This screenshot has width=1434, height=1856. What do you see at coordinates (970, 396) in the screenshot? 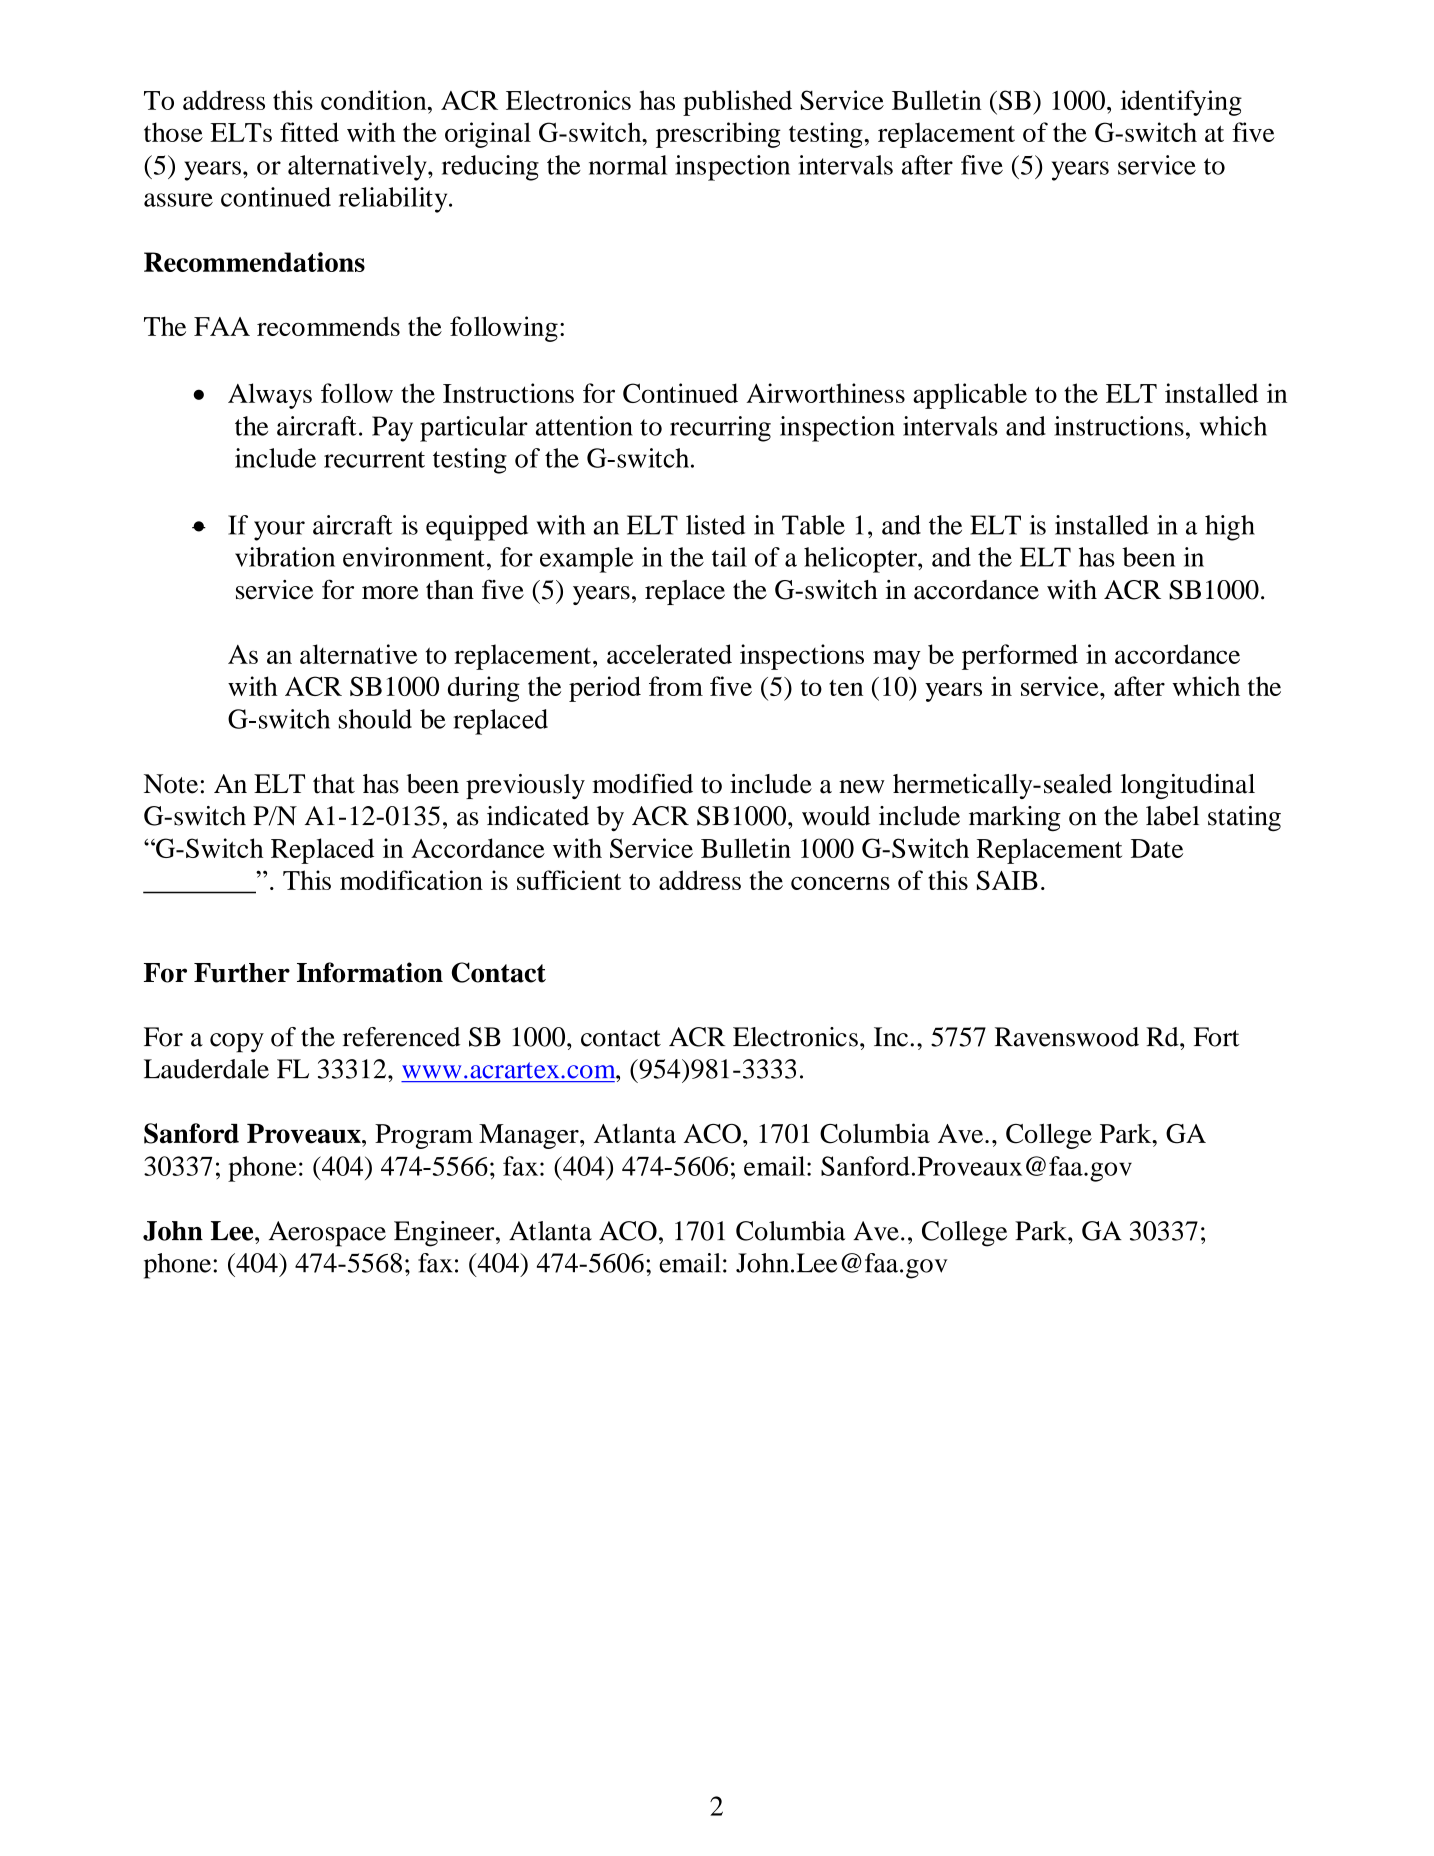
I see `applicable` at bounding box center [970, 396].
